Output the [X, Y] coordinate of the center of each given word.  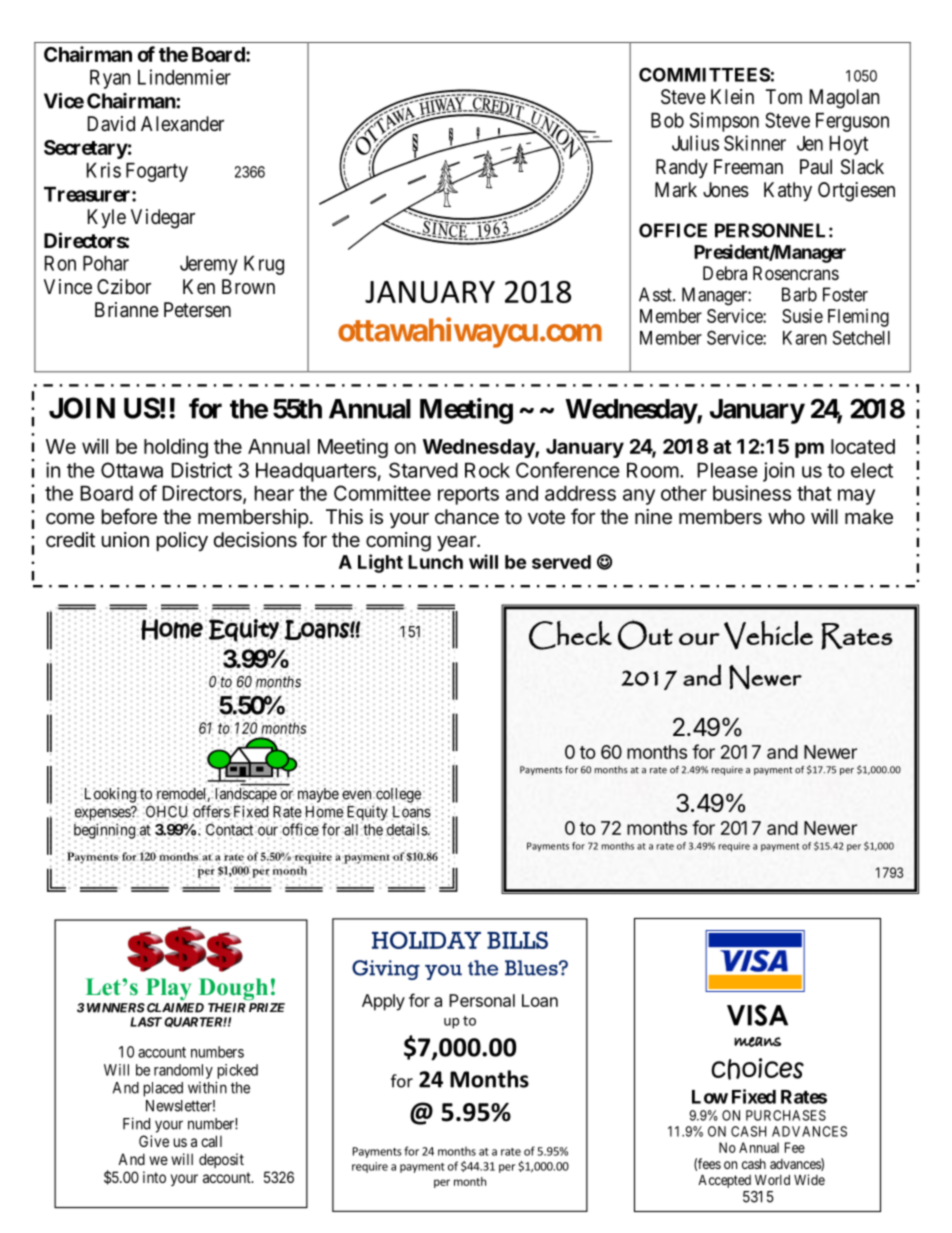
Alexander [182, 124]
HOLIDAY [426, 940]
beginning [104, 830]
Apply [383, 1002]
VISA [757, 1015]
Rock [487, 470]
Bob [667, 120]
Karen [805, 338]
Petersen [197, 310]
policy [182, 541]
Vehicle [768, 635]
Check [570, 635]
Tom [784, 96]
